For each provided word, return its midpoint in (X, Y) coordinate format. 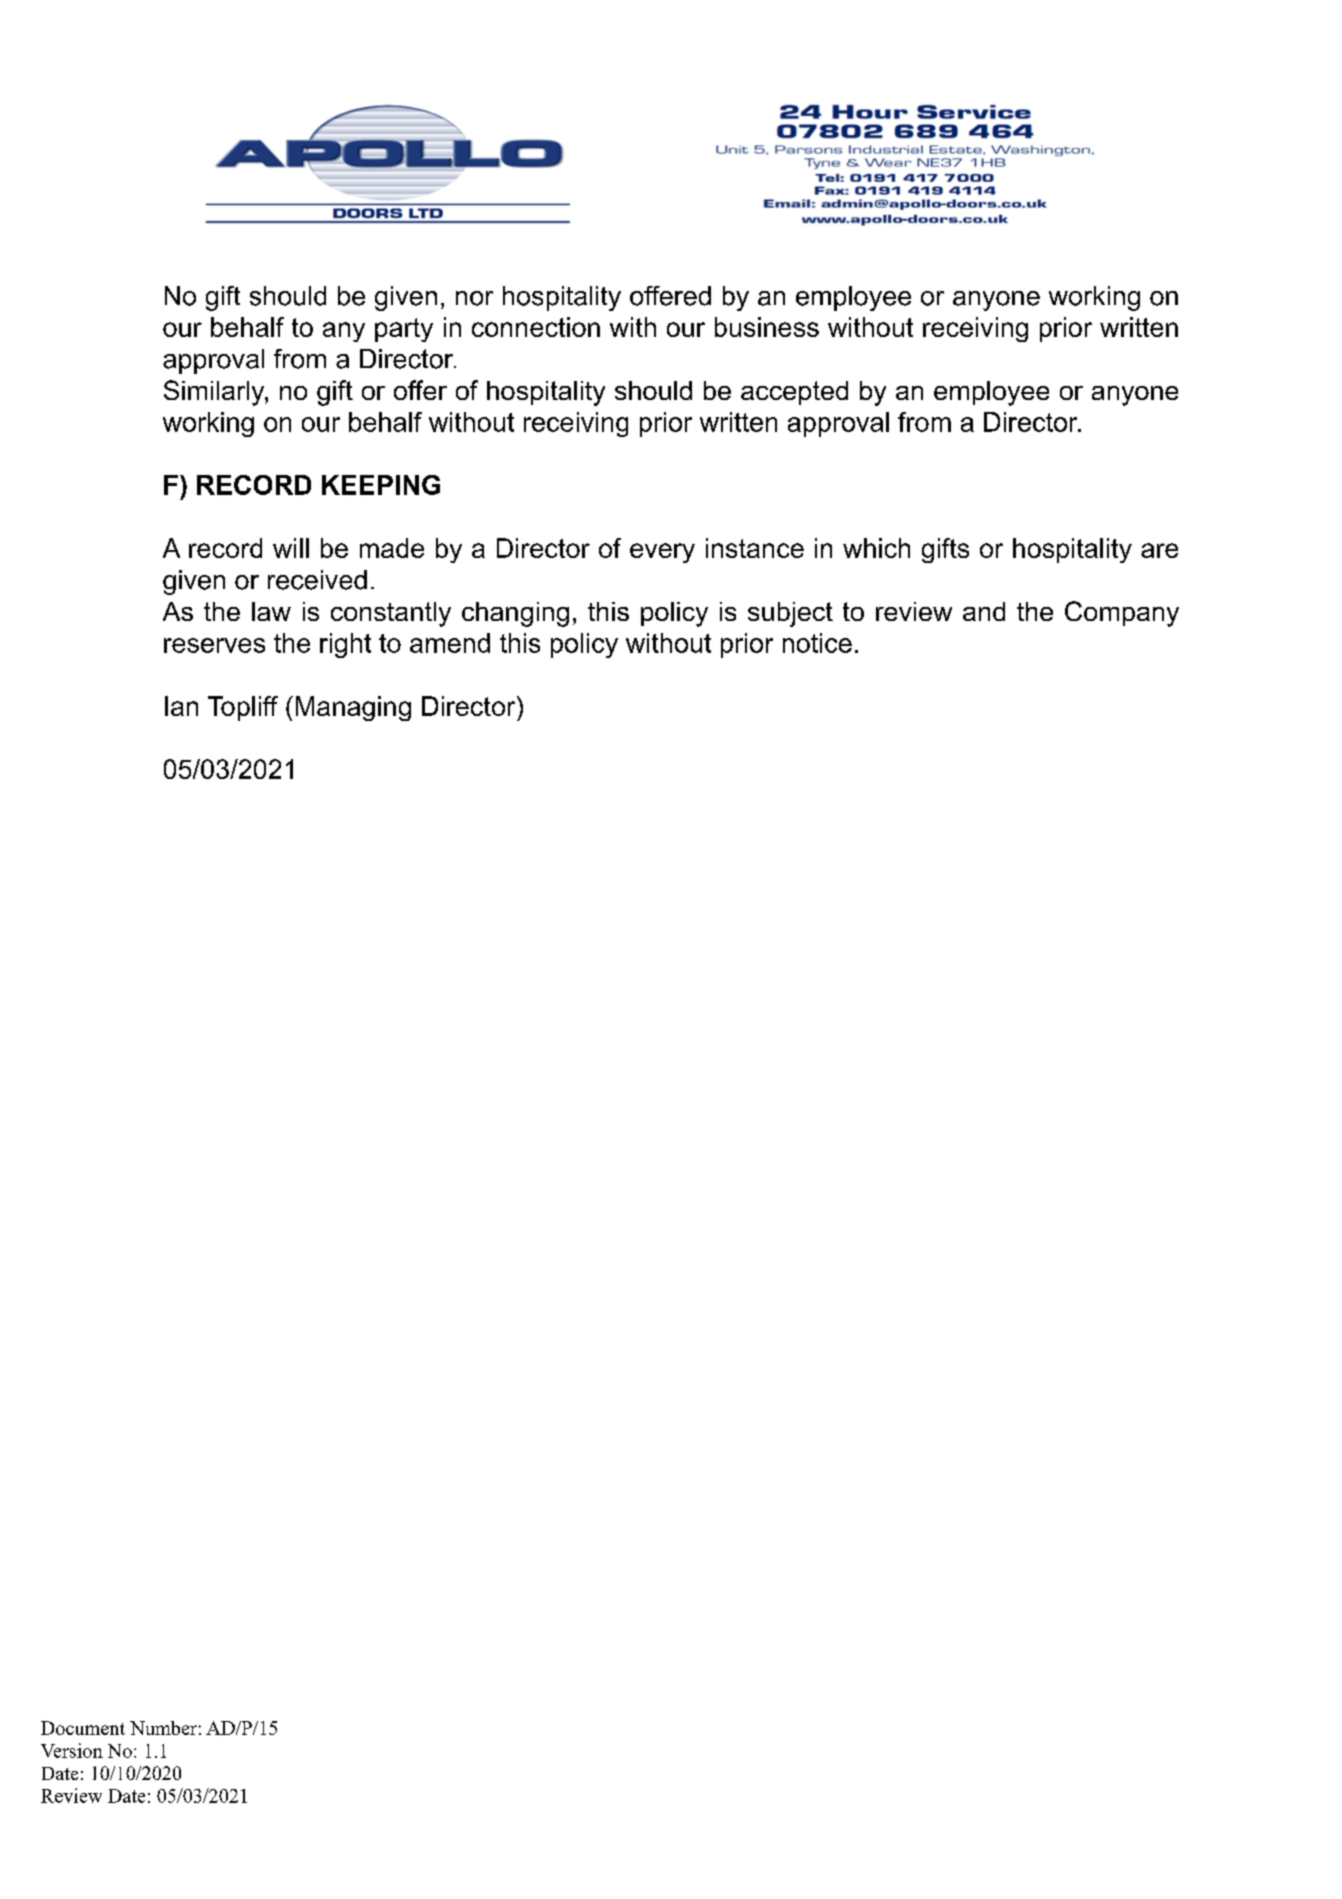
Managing (353, 708)
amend (450, 643)
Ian (181, 706)
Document (83, 1728)
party (404, 330)
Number (163, 1728)
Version (72, 1750)
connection (536, 327)
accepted (794, 393)
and (984, 611)
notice (817, 643)
